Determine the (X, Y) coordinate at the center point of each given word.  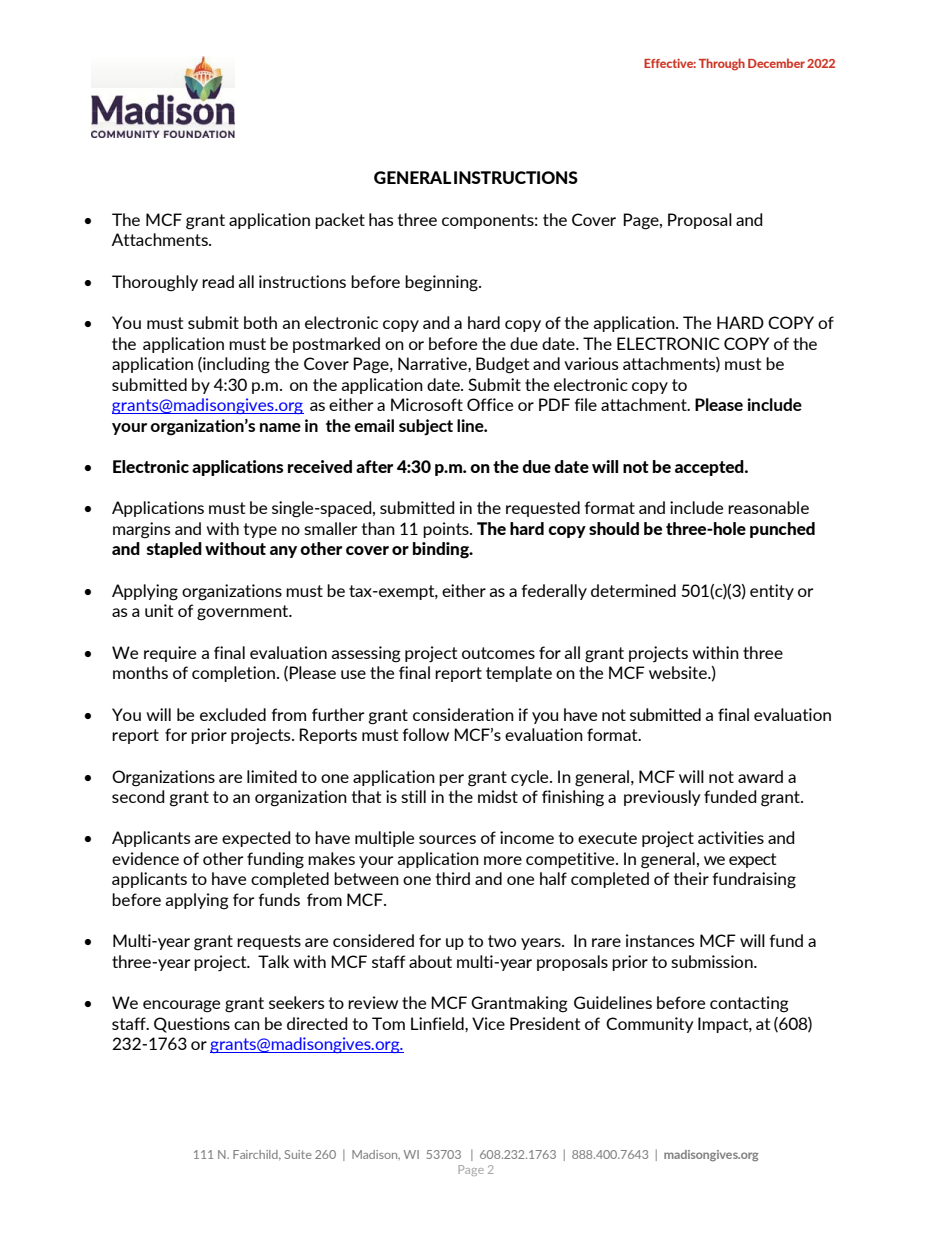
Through (722, 64)
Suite (298, 1154)
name (280, 427)
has (381, 219)
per (451, 780)
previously (662, 798)
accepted (710, 468)
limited (272, 776)
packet (340, 221)
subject (426, 427)
